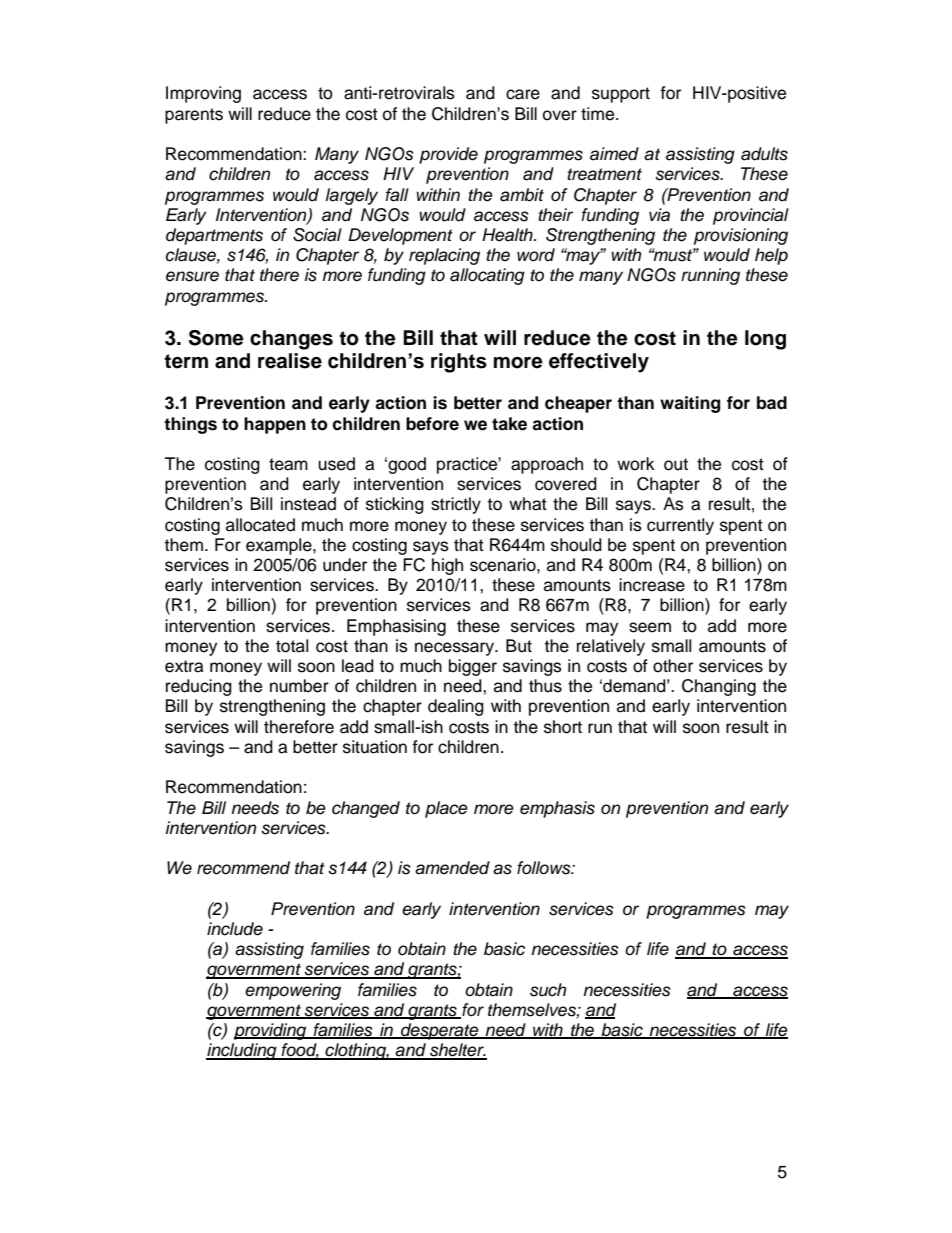 This page has width=952, height=1233. I want to click on adults, so click(764, 154).
